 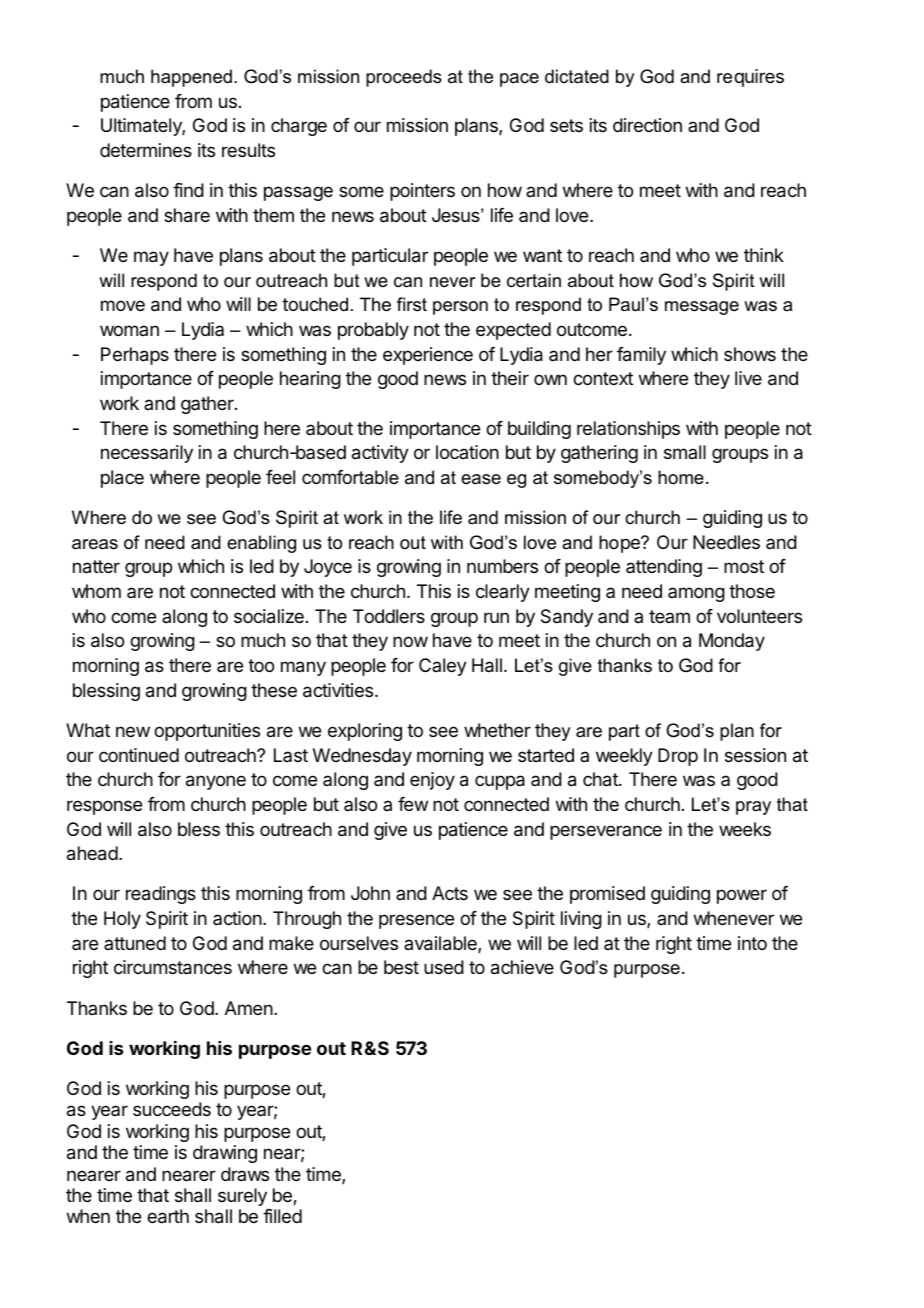 I want to click on team, so click(x=669, y=616).
